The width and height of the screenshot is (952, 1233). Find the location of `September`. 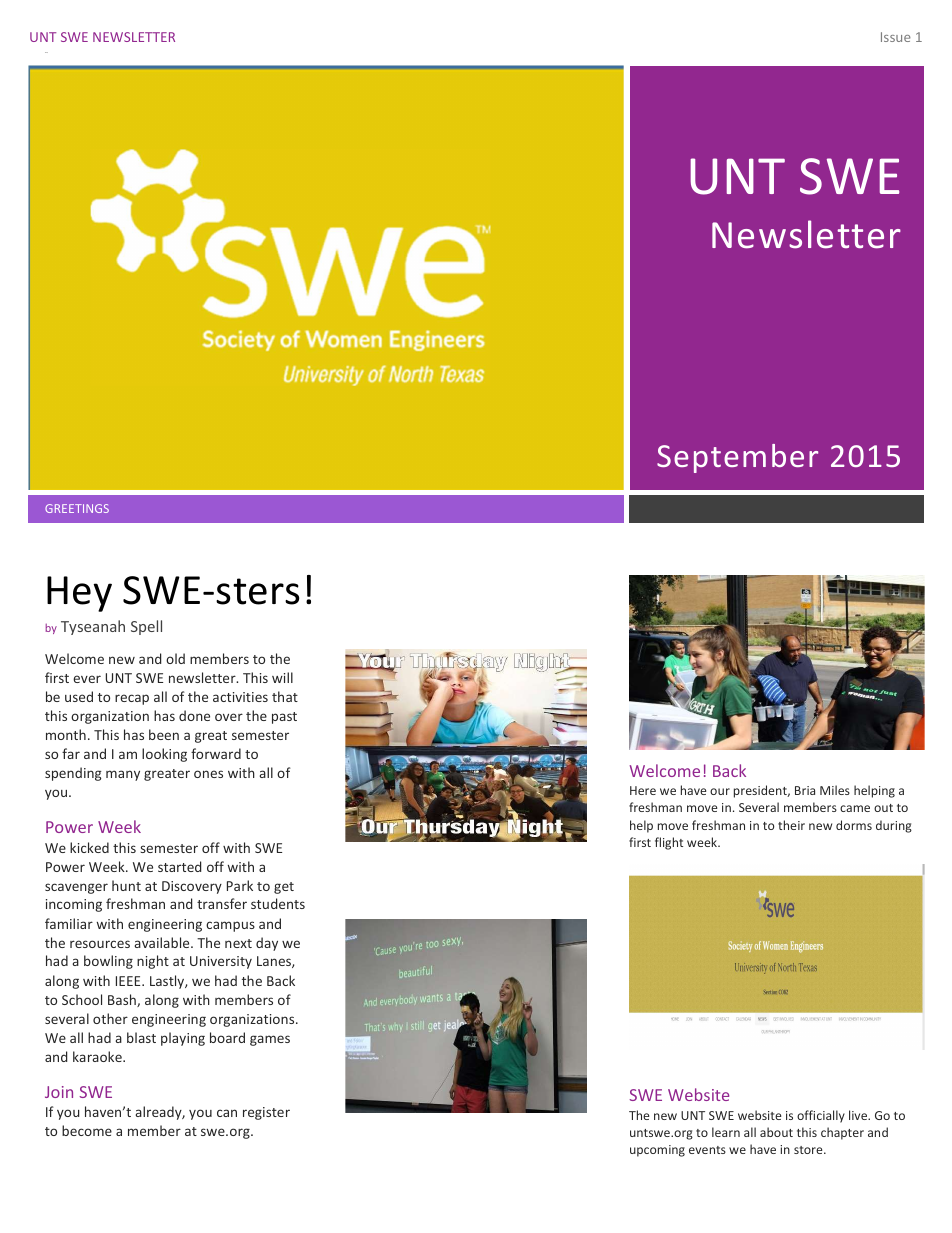

September is located at coordinates (737, 458).
